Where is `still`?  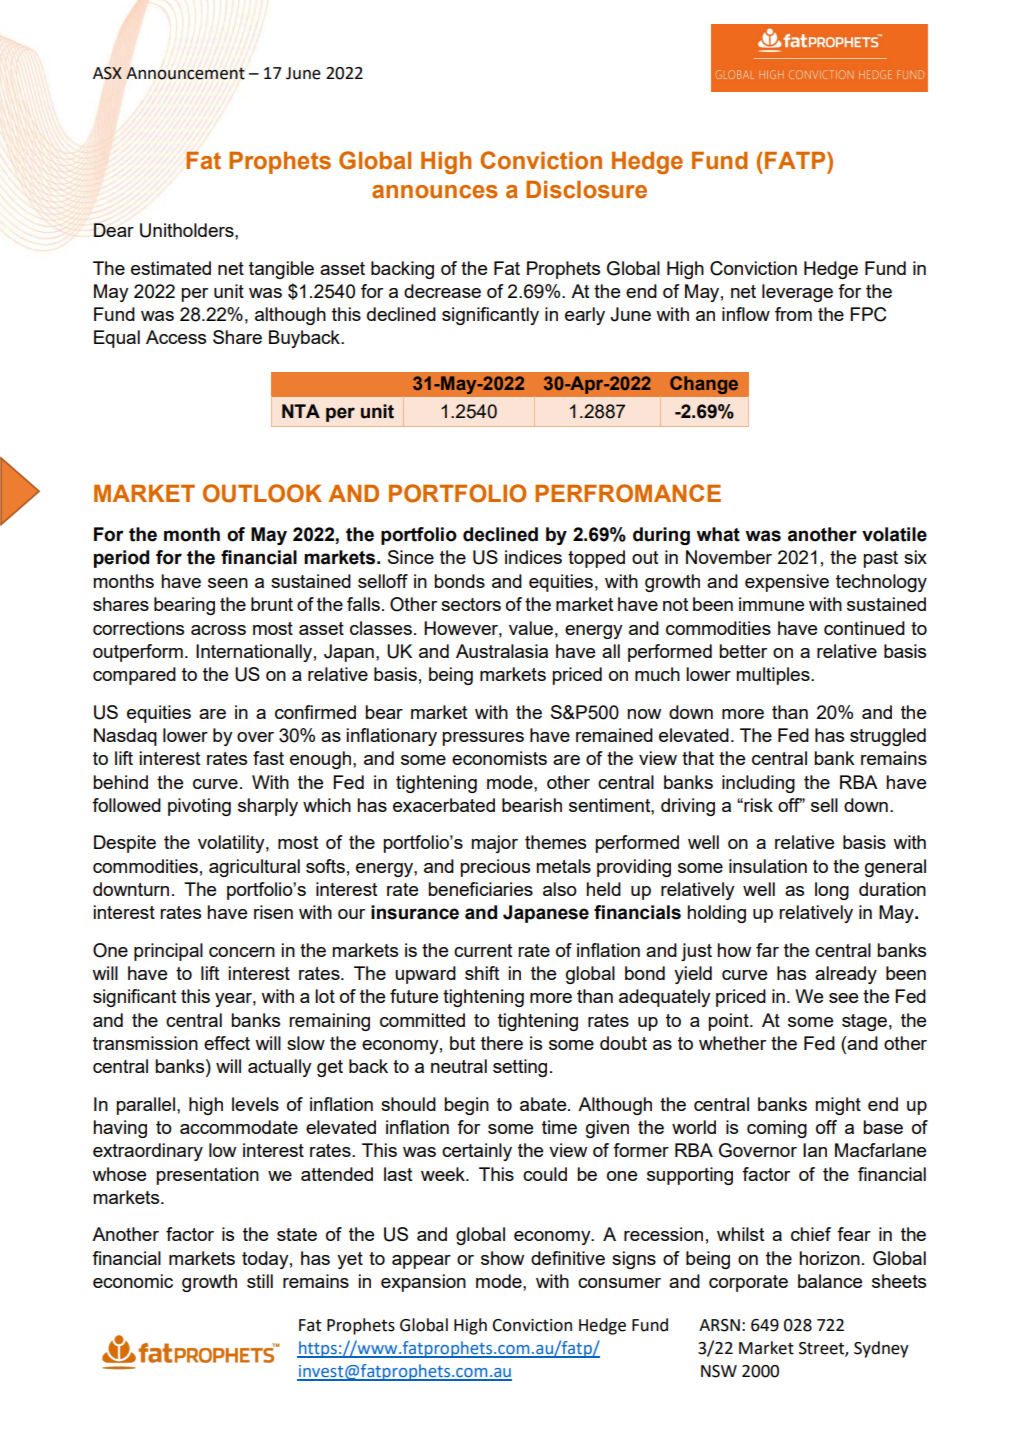
still is located at coordinates (260, 1281).
